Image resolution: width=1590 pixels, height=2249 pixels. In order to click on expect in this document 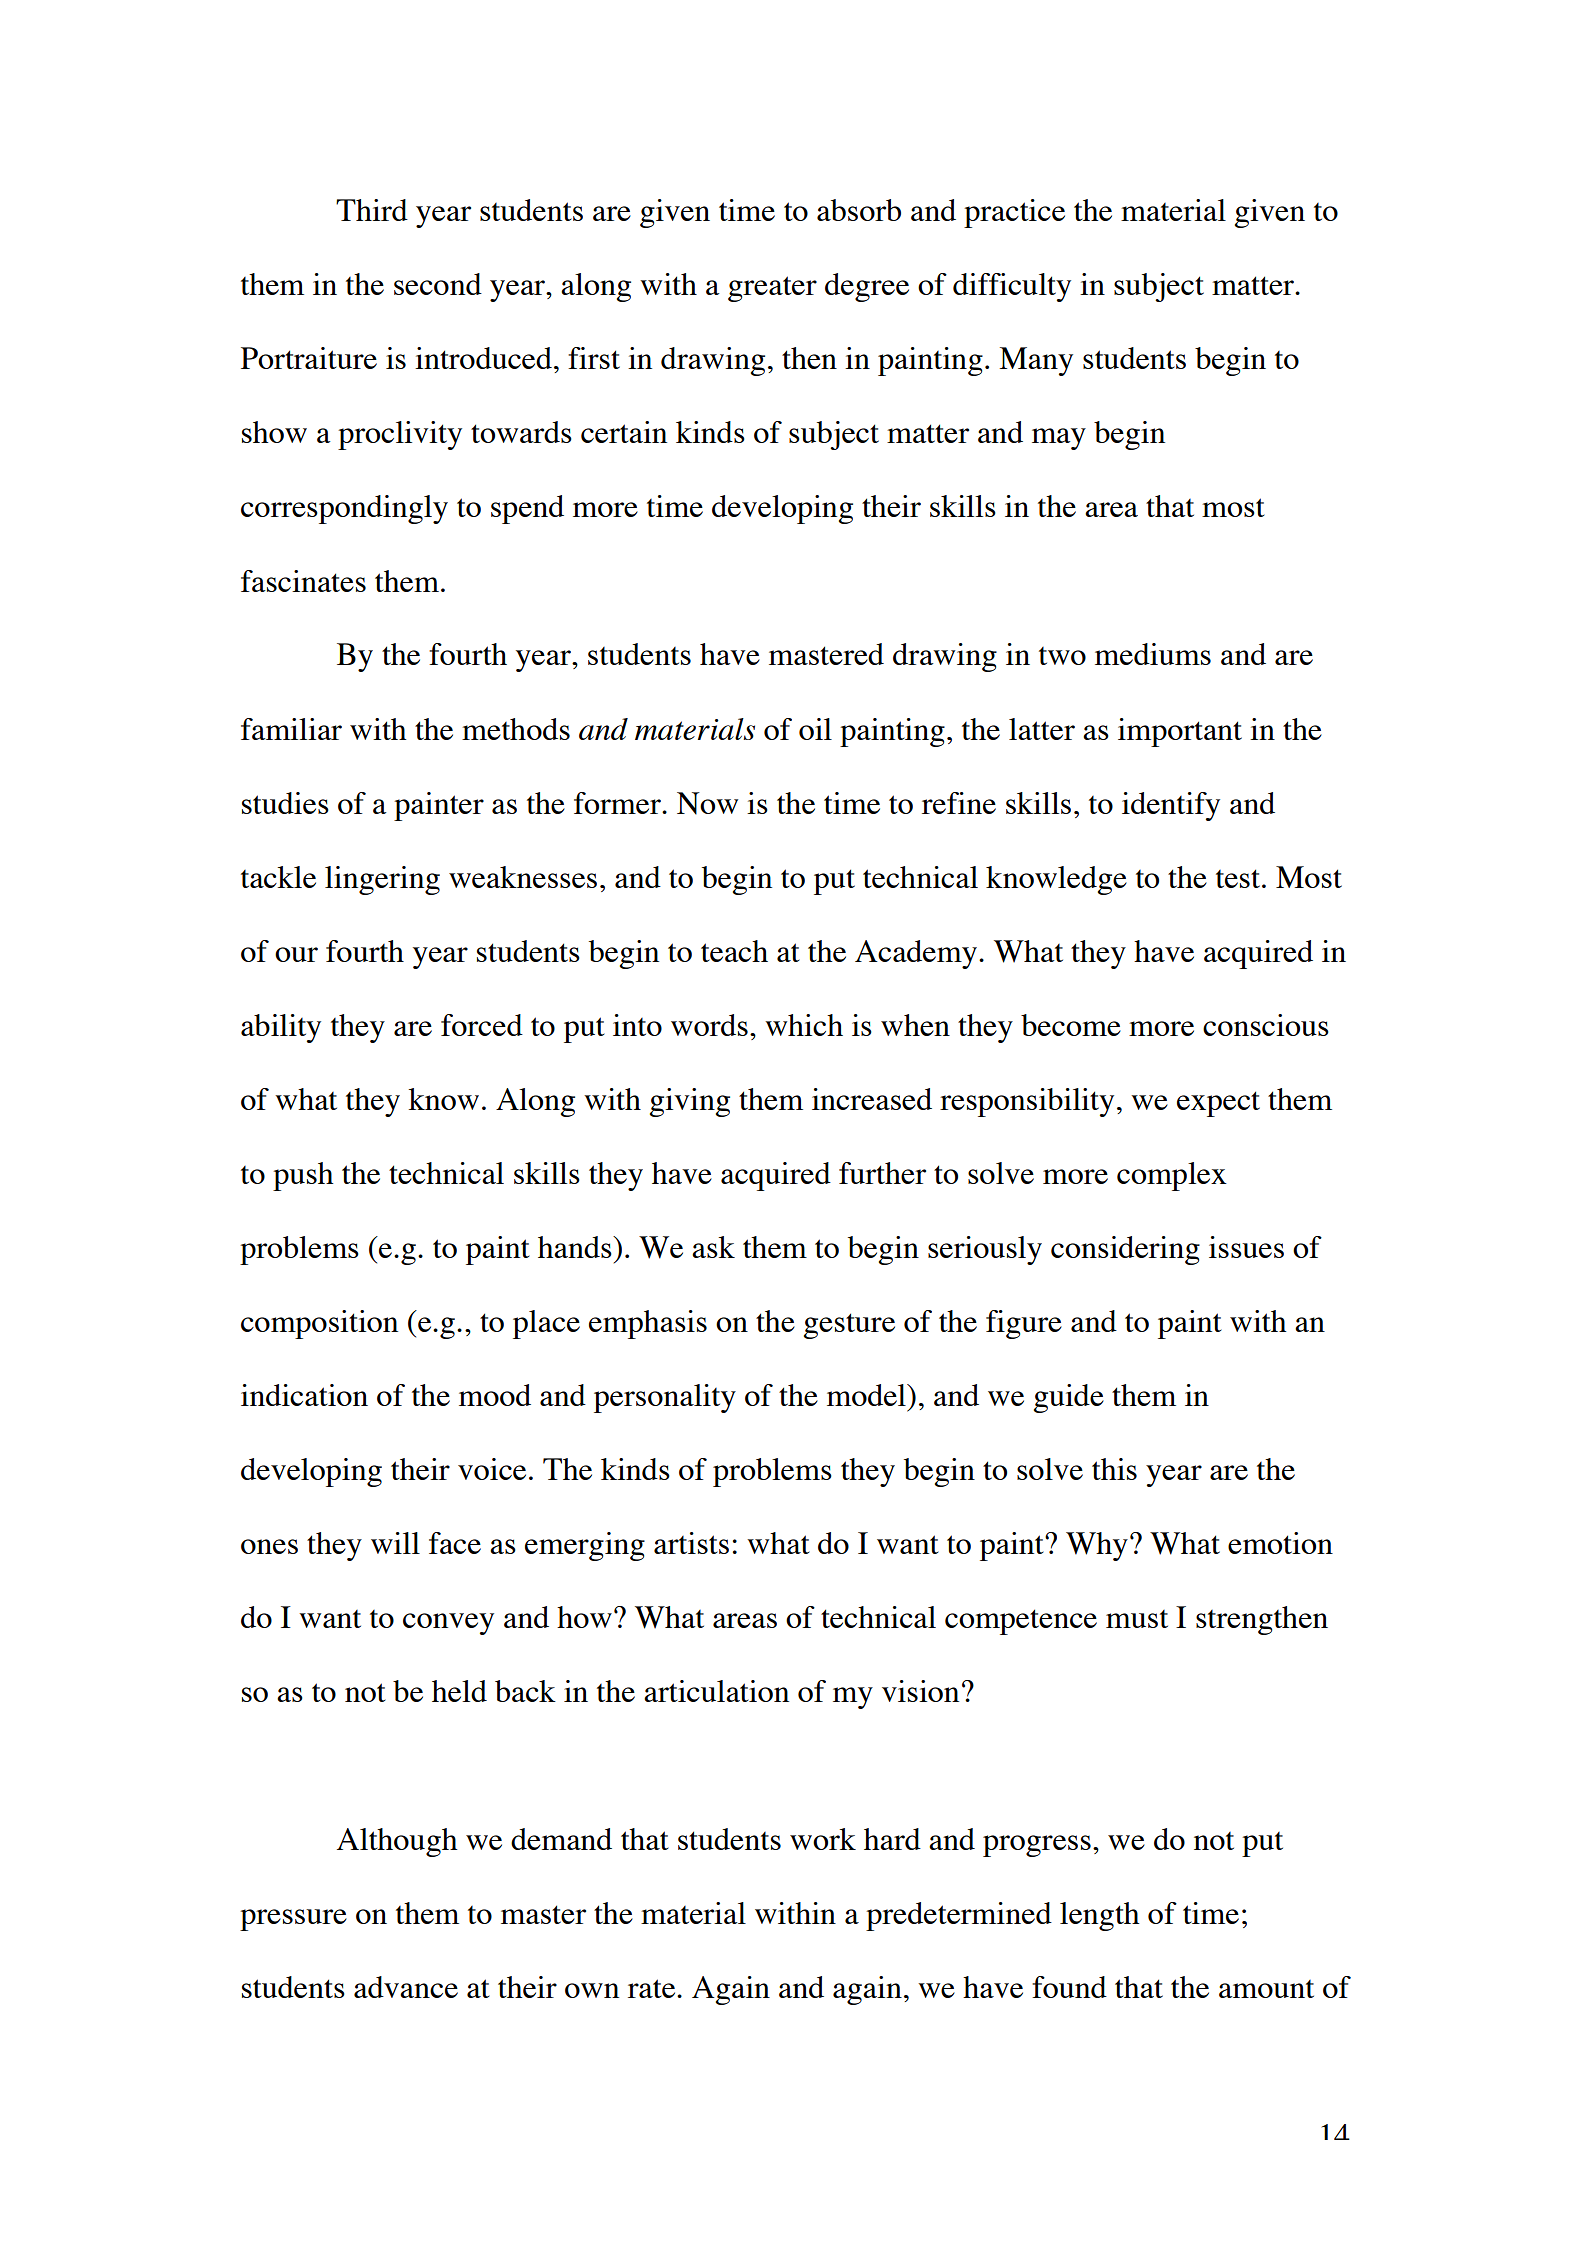, I will do `click(1218, 1104)`.
